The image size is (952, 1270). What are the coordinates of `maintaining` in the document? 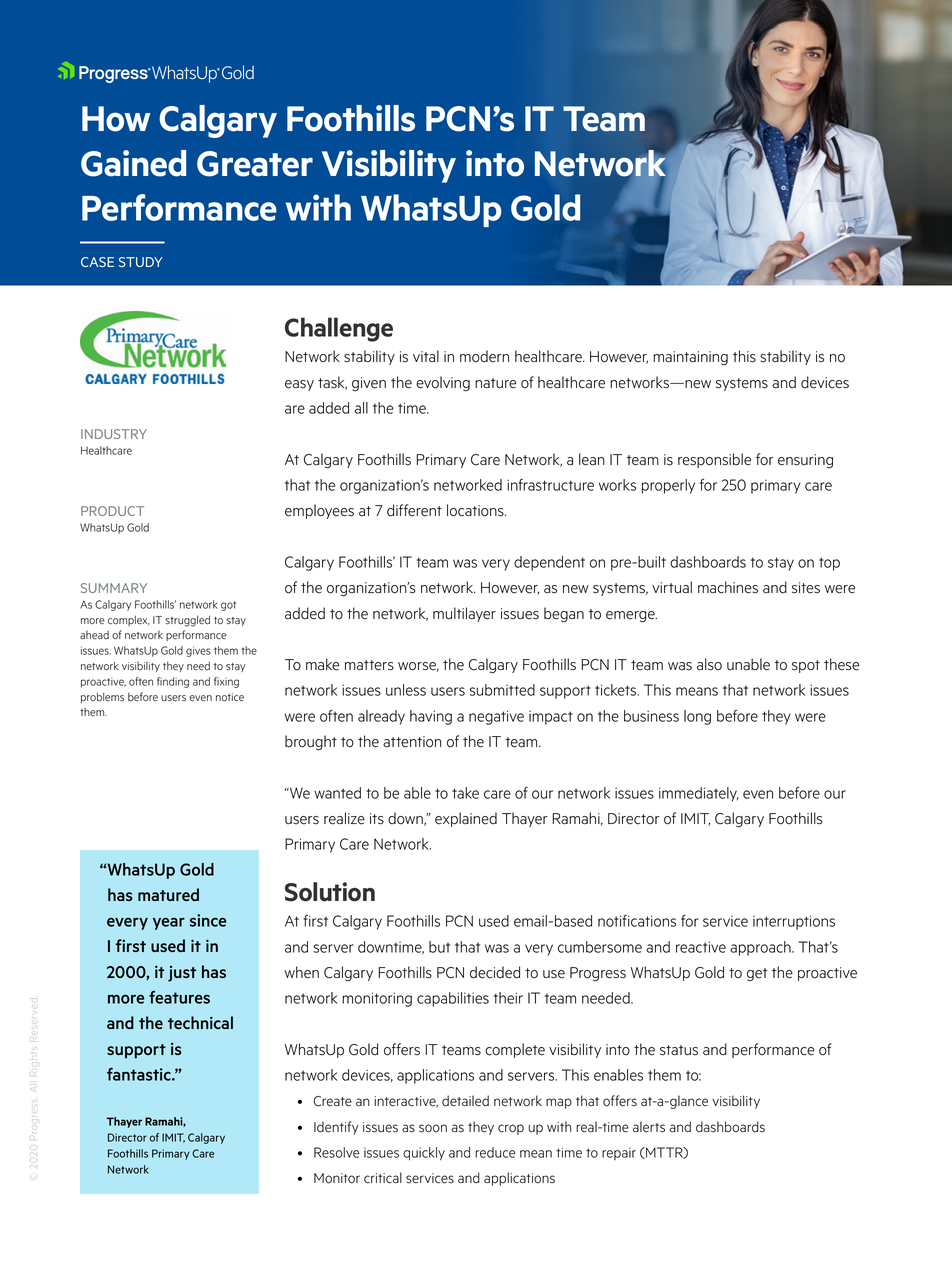 It's located at (690, 358).
